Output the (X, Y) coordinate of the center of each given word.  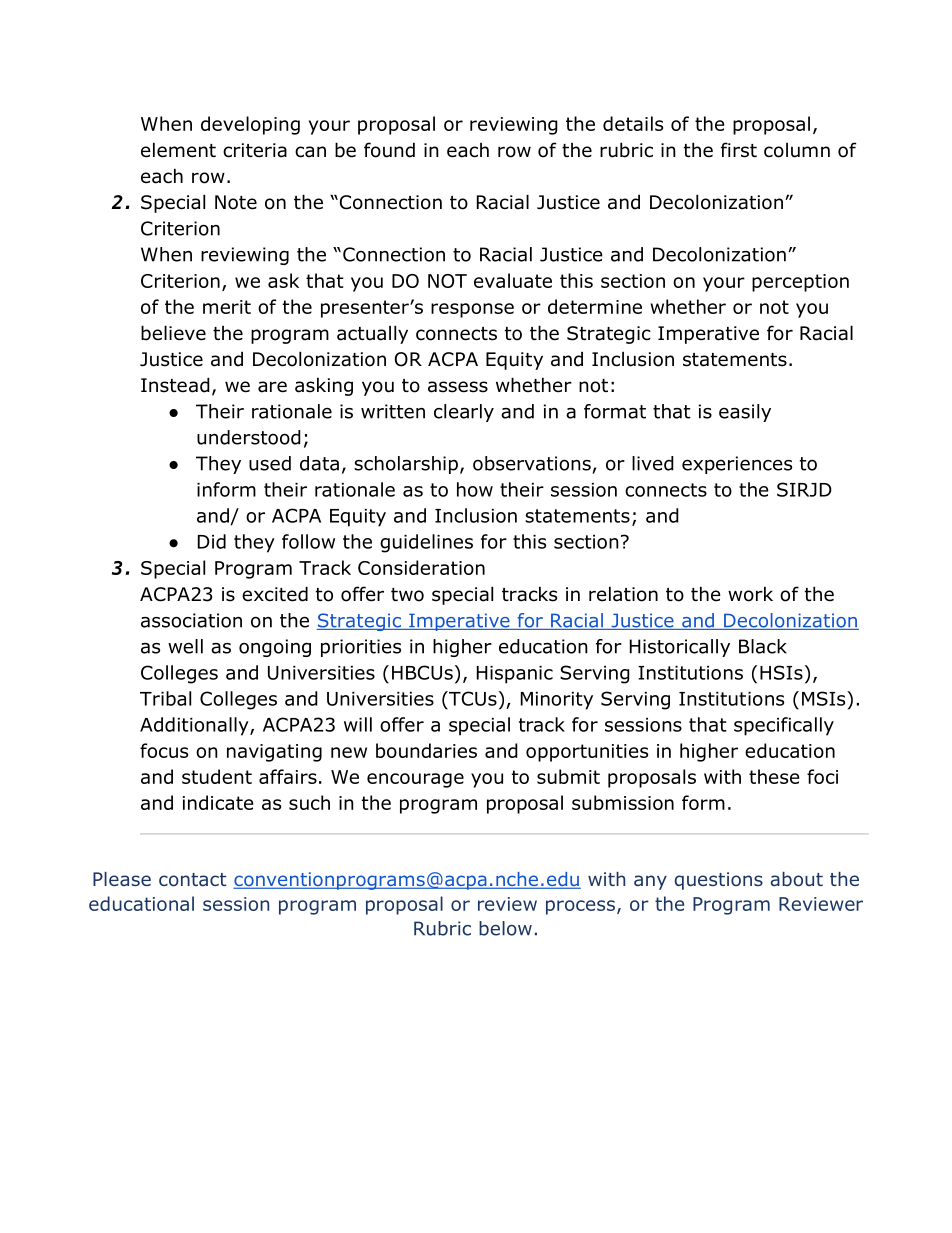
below (505, 928)
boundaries (426, 750)
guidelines (426, 543)
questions (719, 881)
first (739, 150)
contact (192, 880)
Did (212, 541)
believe (173, 333)
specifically (784, 726)
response (472, 310)
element (178, 150)
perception (800, 283)
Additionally (195, 726)
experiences (737, 465)
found (389, 150)
